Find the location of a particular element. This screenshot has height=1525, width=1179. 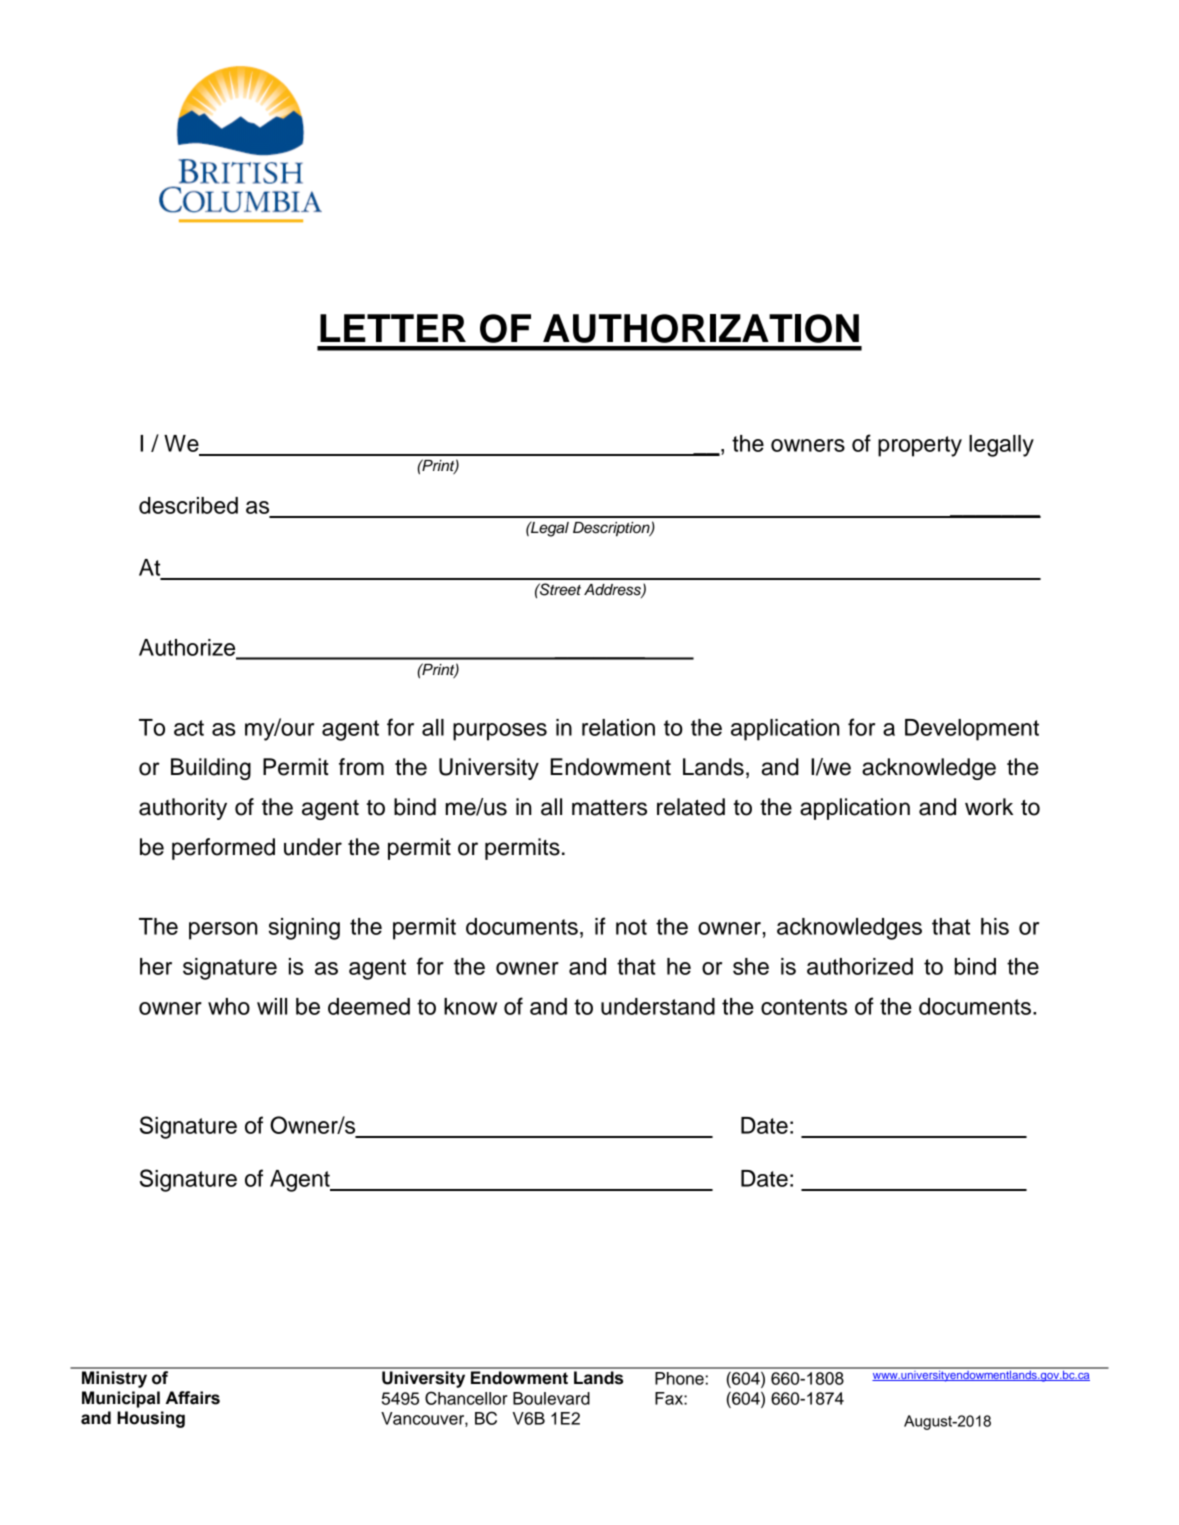

Boulevard is located at coordinates (551, 1398).
